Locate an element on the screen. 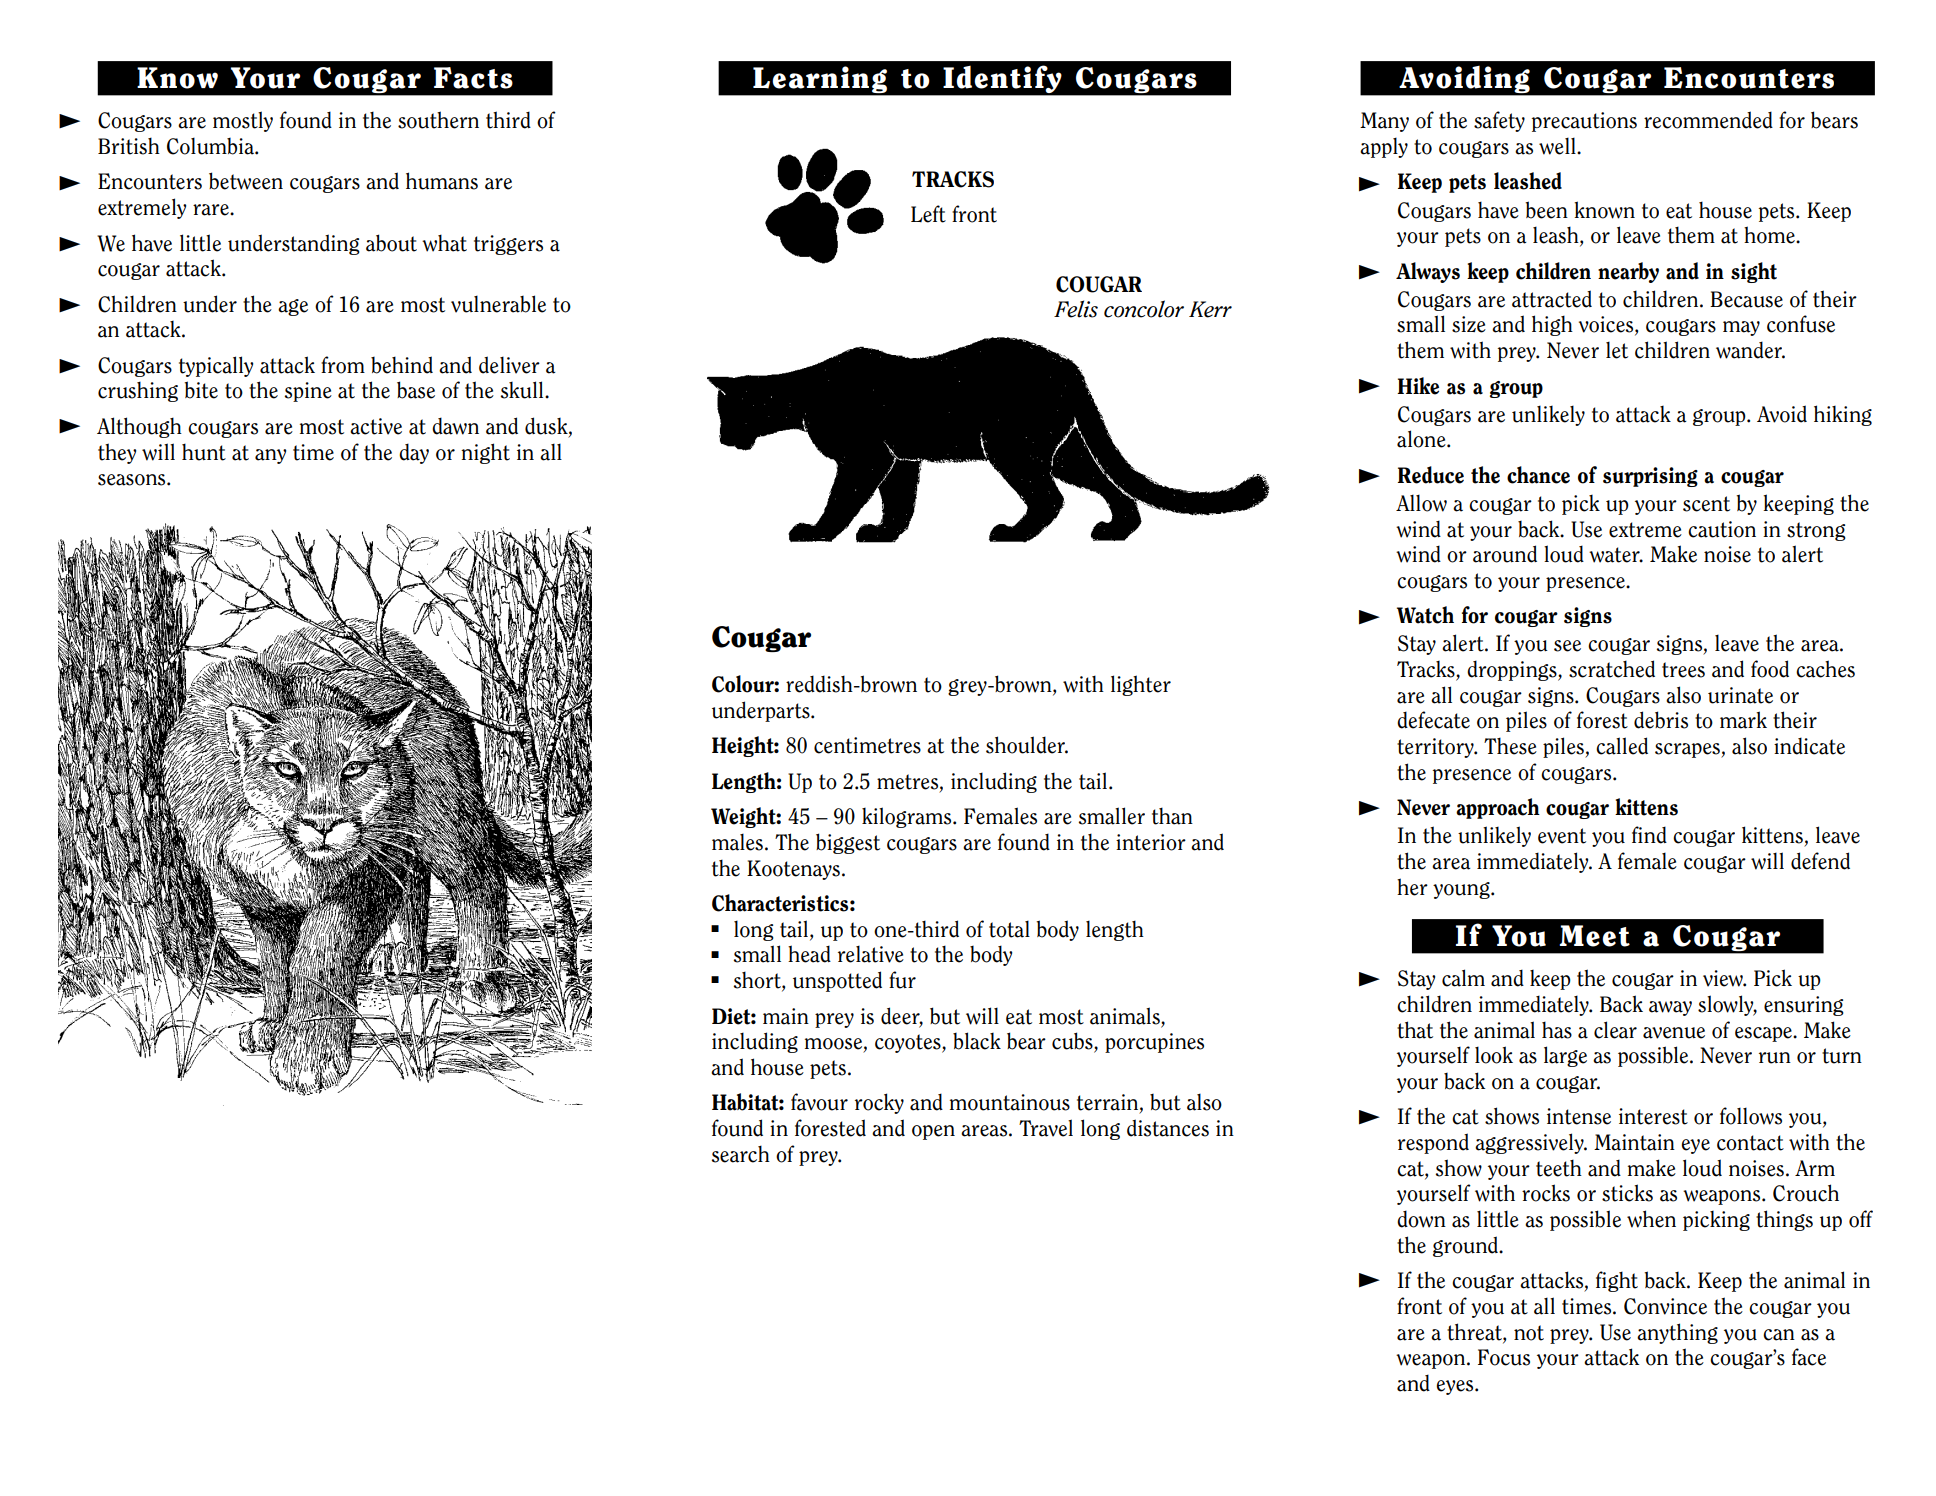  recommended is located at coordinates (1708, 120).
